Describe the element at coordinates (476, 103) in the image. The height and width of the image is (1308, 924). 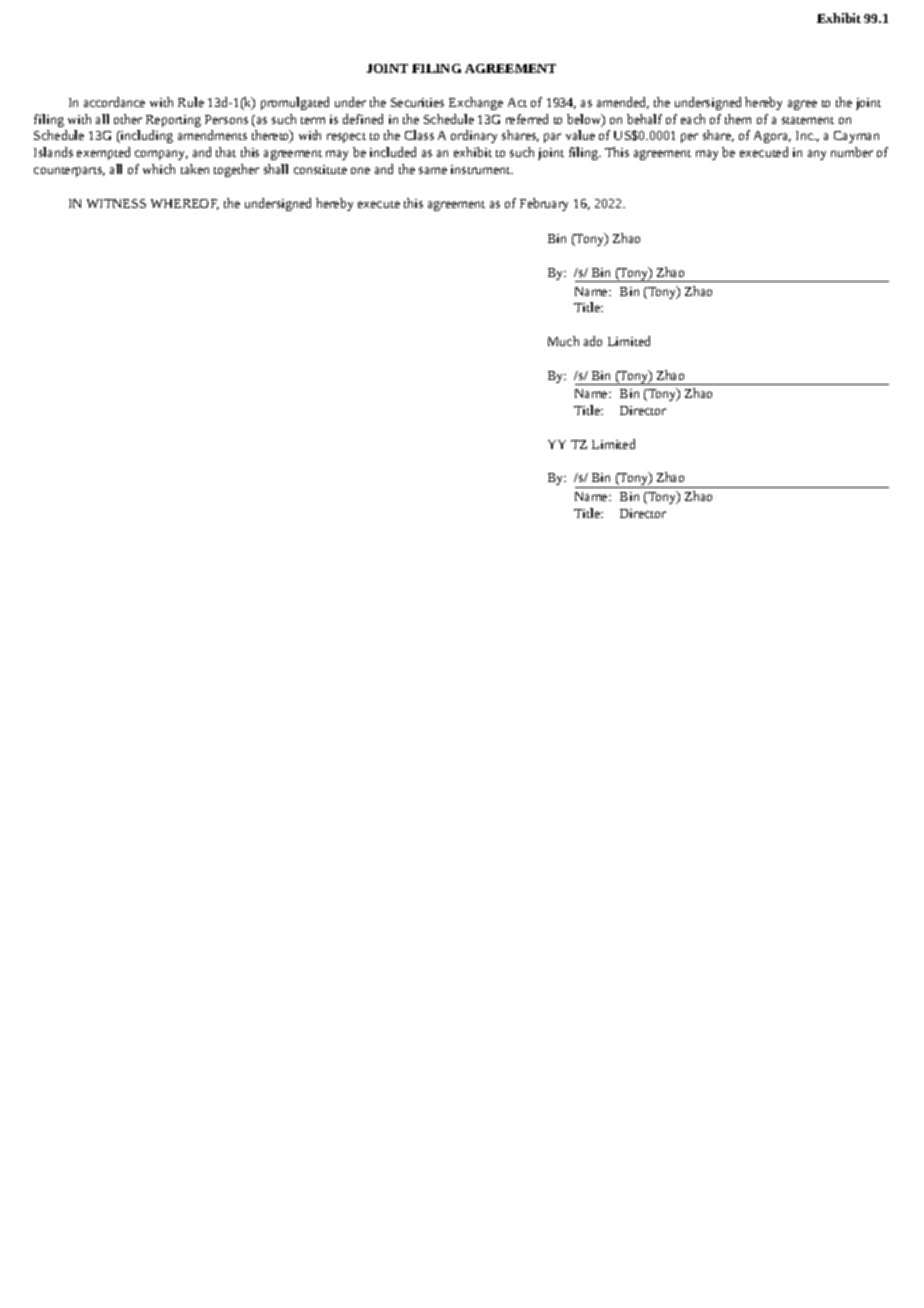
I see `Exchange` at that location.
